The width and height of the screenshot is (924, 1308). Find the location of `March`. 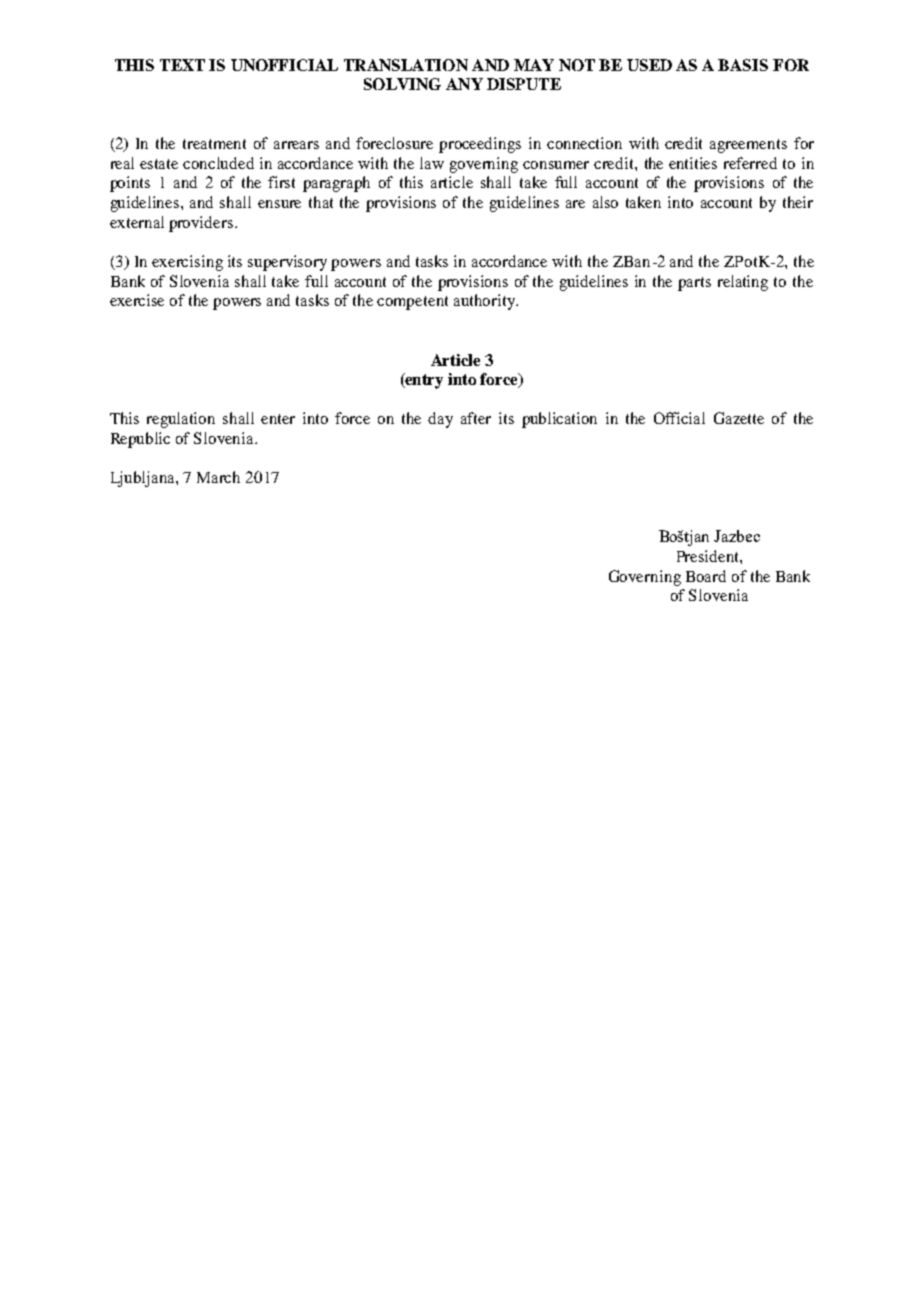

March is located at coordinates (218, 477).
